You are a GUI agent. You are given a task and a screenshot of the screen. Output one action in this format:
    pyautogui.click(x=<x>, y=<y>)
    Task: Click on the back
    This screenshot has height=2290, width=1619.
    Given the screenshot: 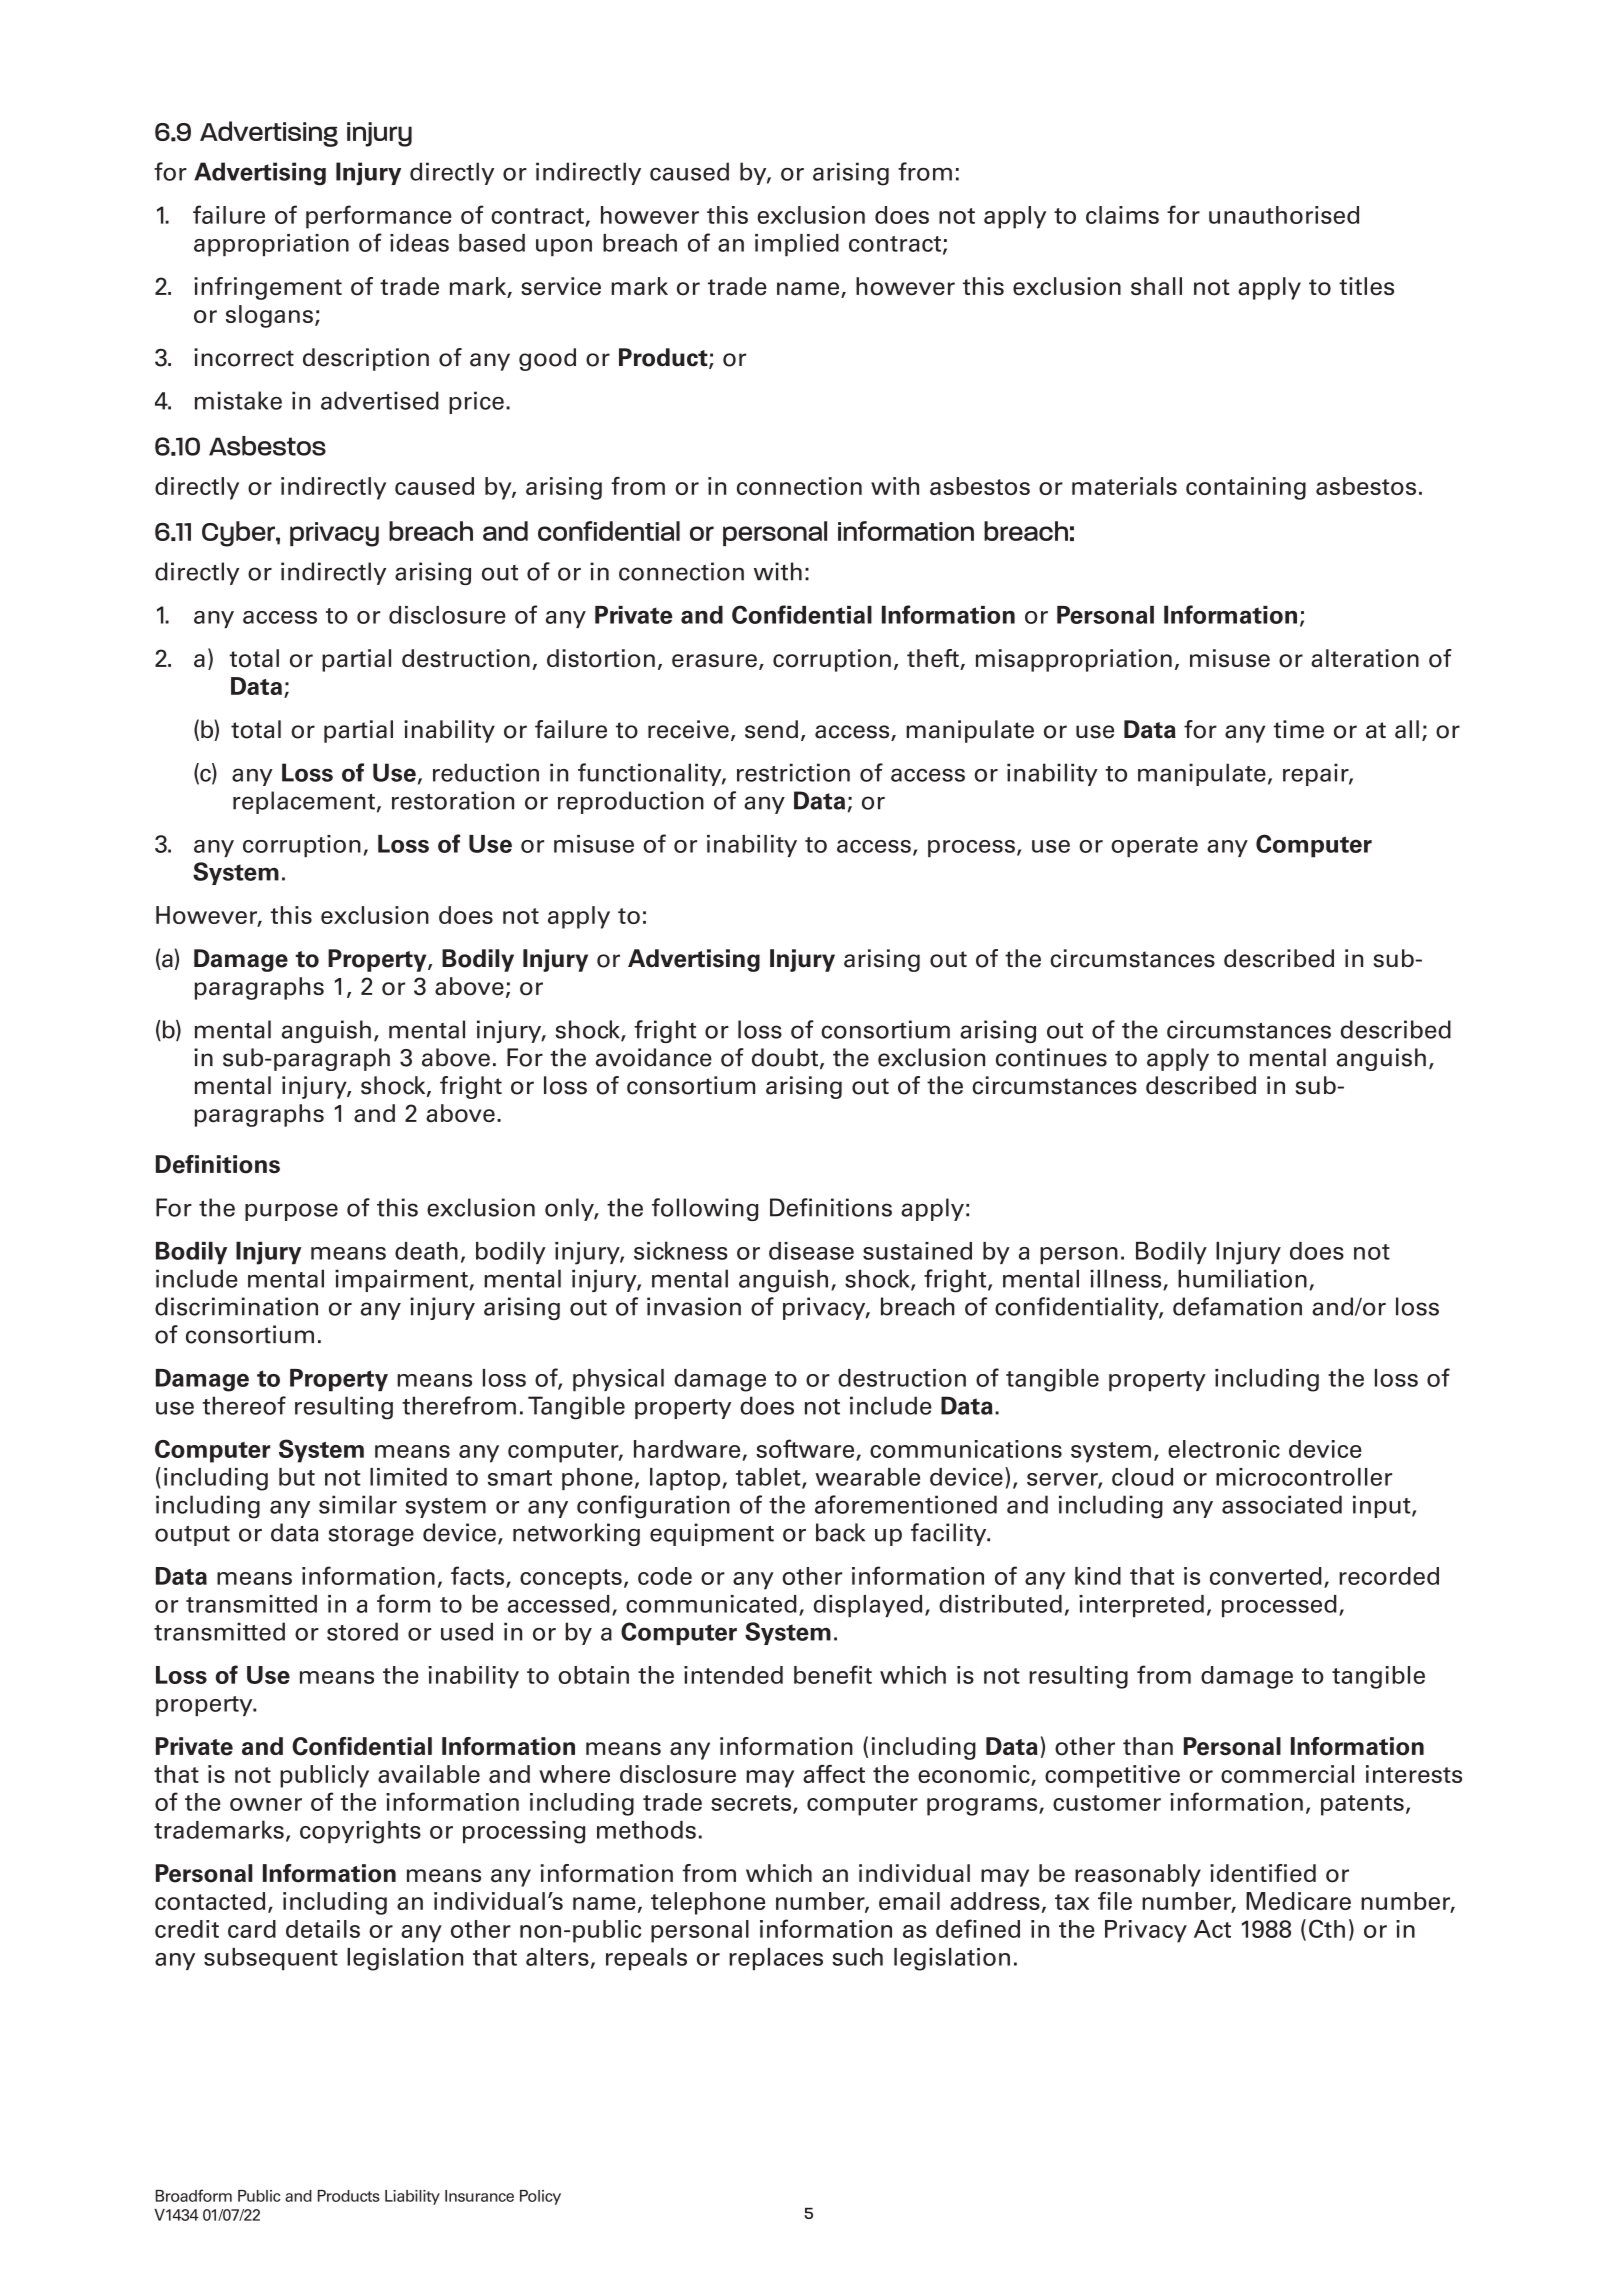 What is the action you would take?
    pyautogui.click(x=840, y=1532)
